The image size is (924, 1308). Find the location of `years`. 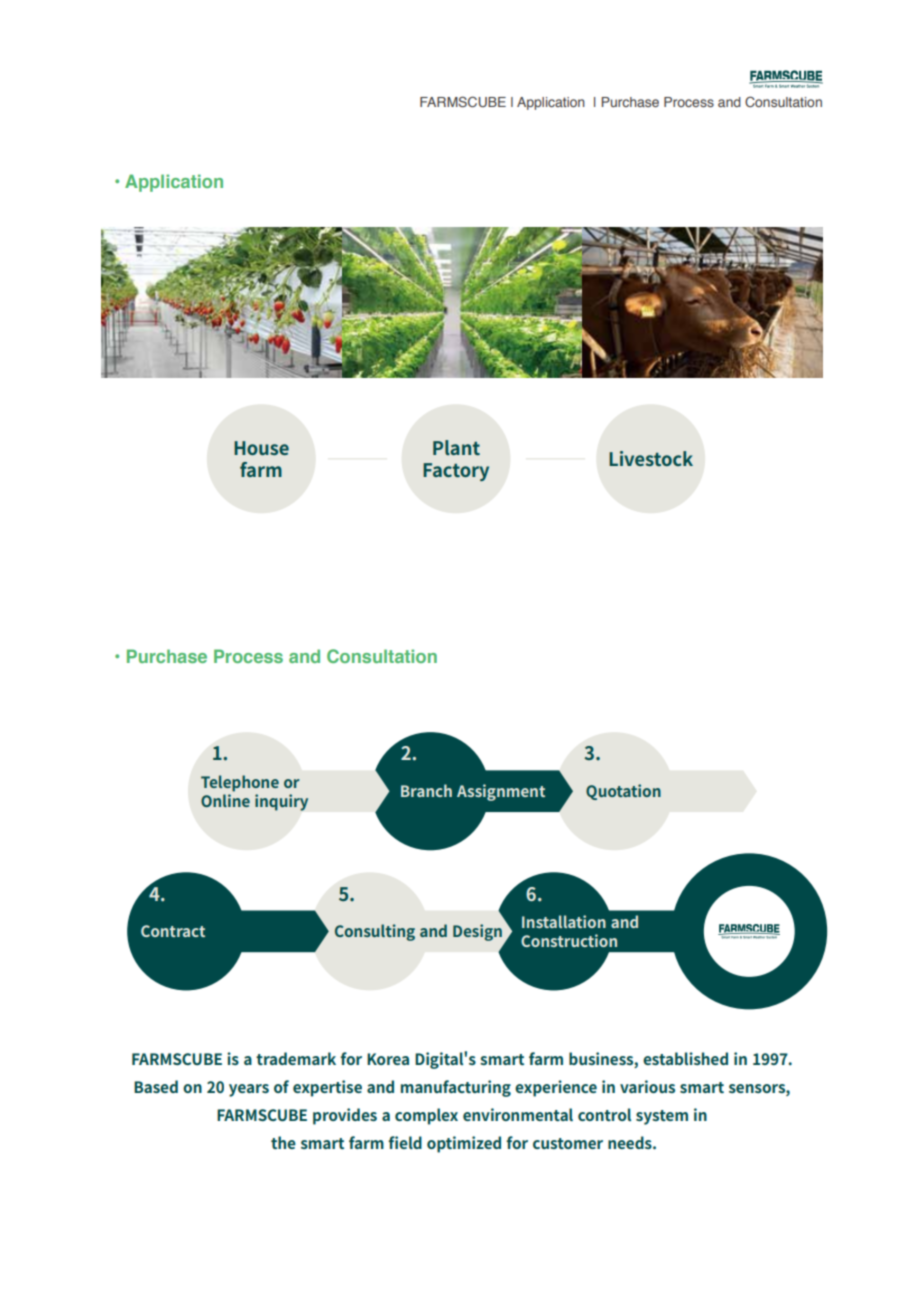

years is located at coordinates (249, 1090).
